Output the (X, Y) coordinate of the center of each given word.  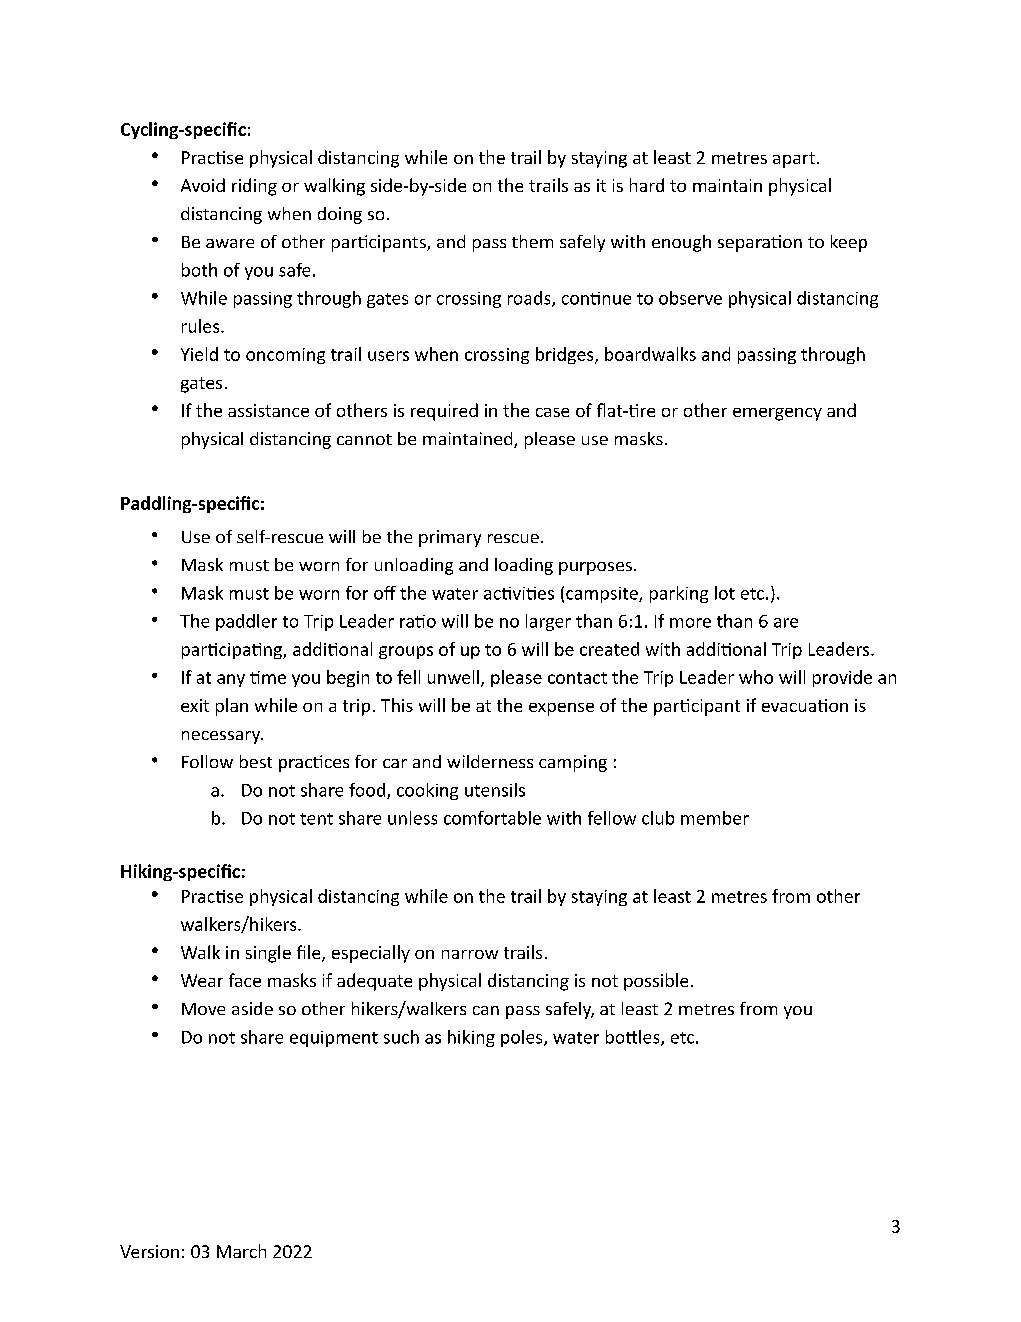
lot (725, 593)
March (241, 1251)
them (532, 241)
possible (656, 982)
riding (254, 187)
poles (523, 1038)
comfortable (492, 818)
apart (794, 160)
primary (450, 538)
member (715, 818)
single (268, 954)
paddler (246, 622)
